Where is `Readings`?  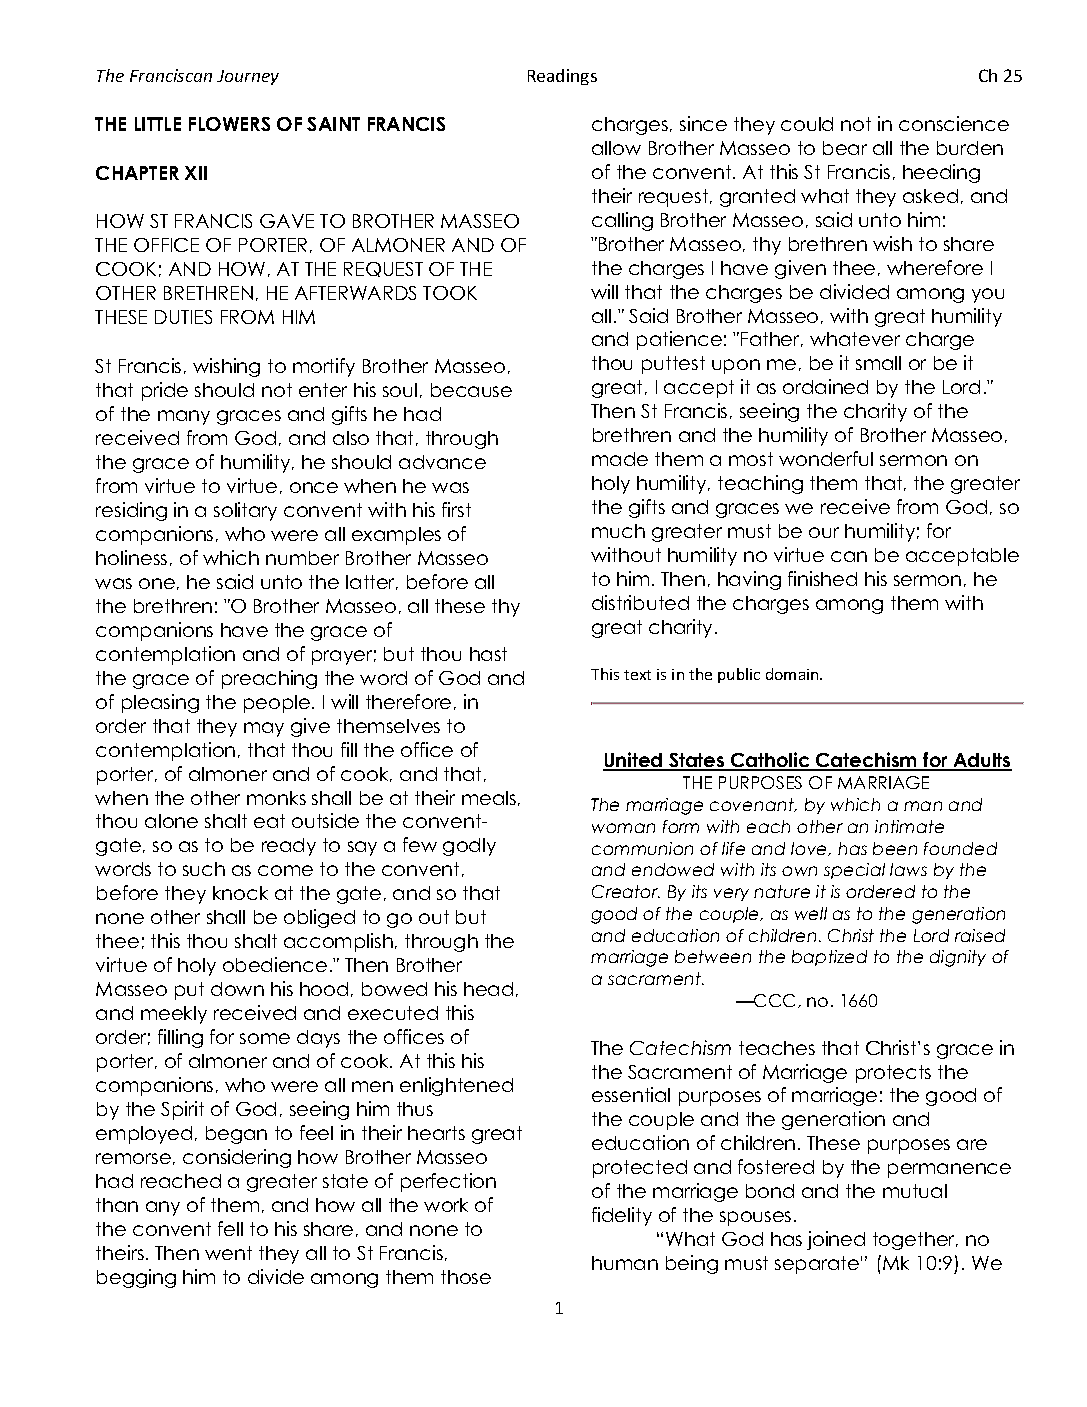
Readings is located at coordinates (562, 77).
